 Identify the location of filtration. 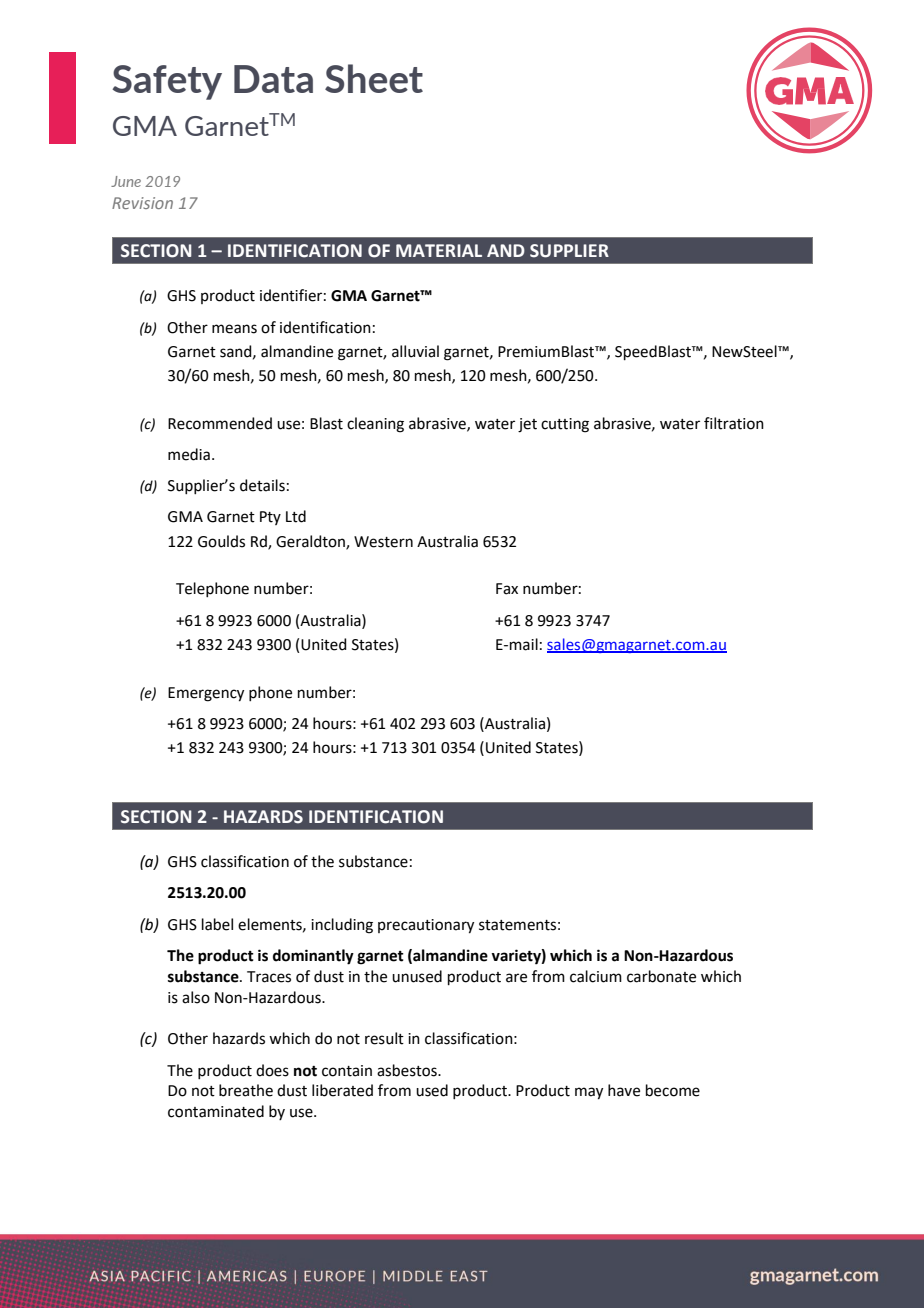
(734, 423).
